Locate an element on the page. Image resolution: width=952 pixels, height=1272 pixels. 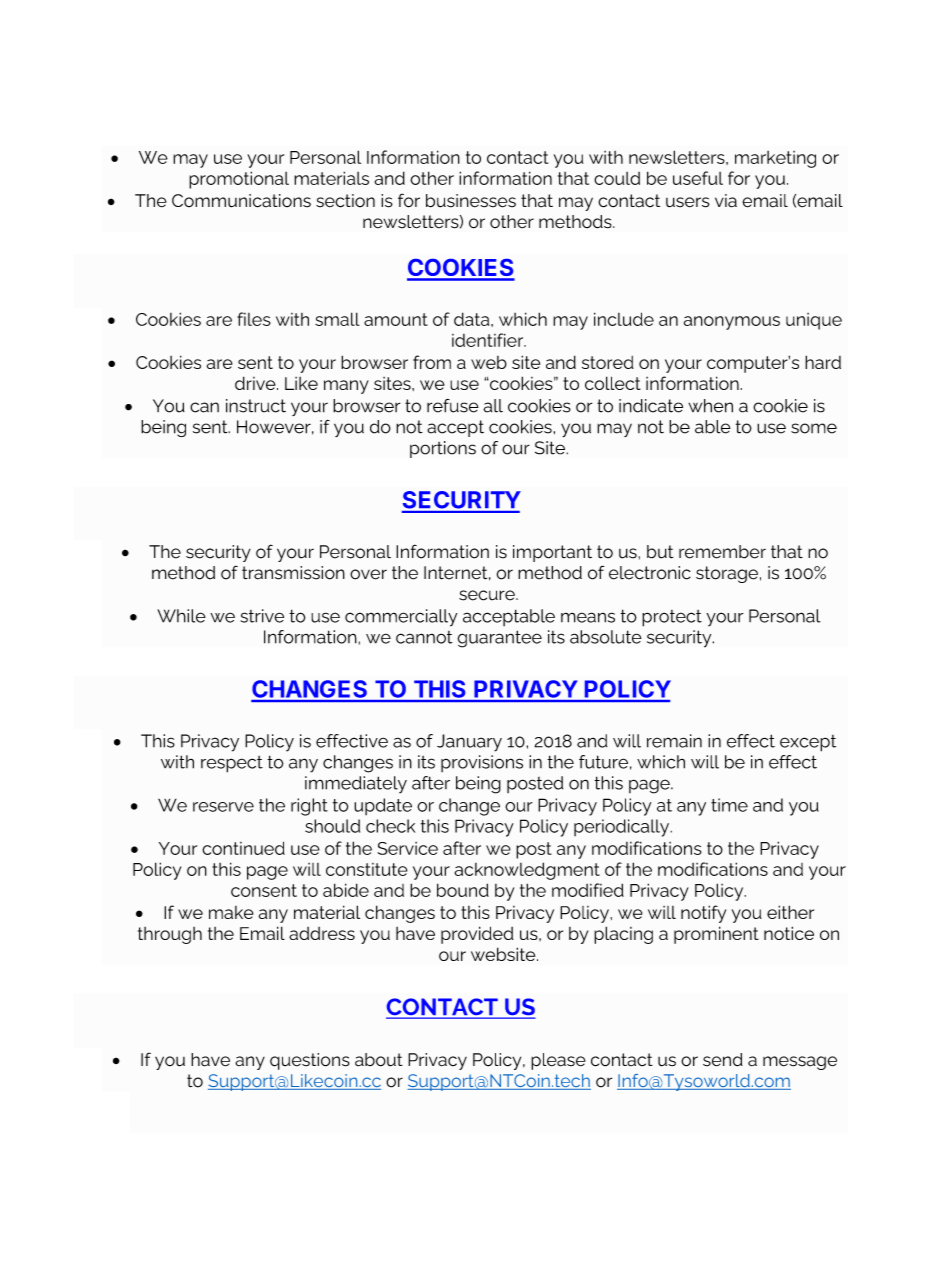
secure is located at coordinates (488, 595).
